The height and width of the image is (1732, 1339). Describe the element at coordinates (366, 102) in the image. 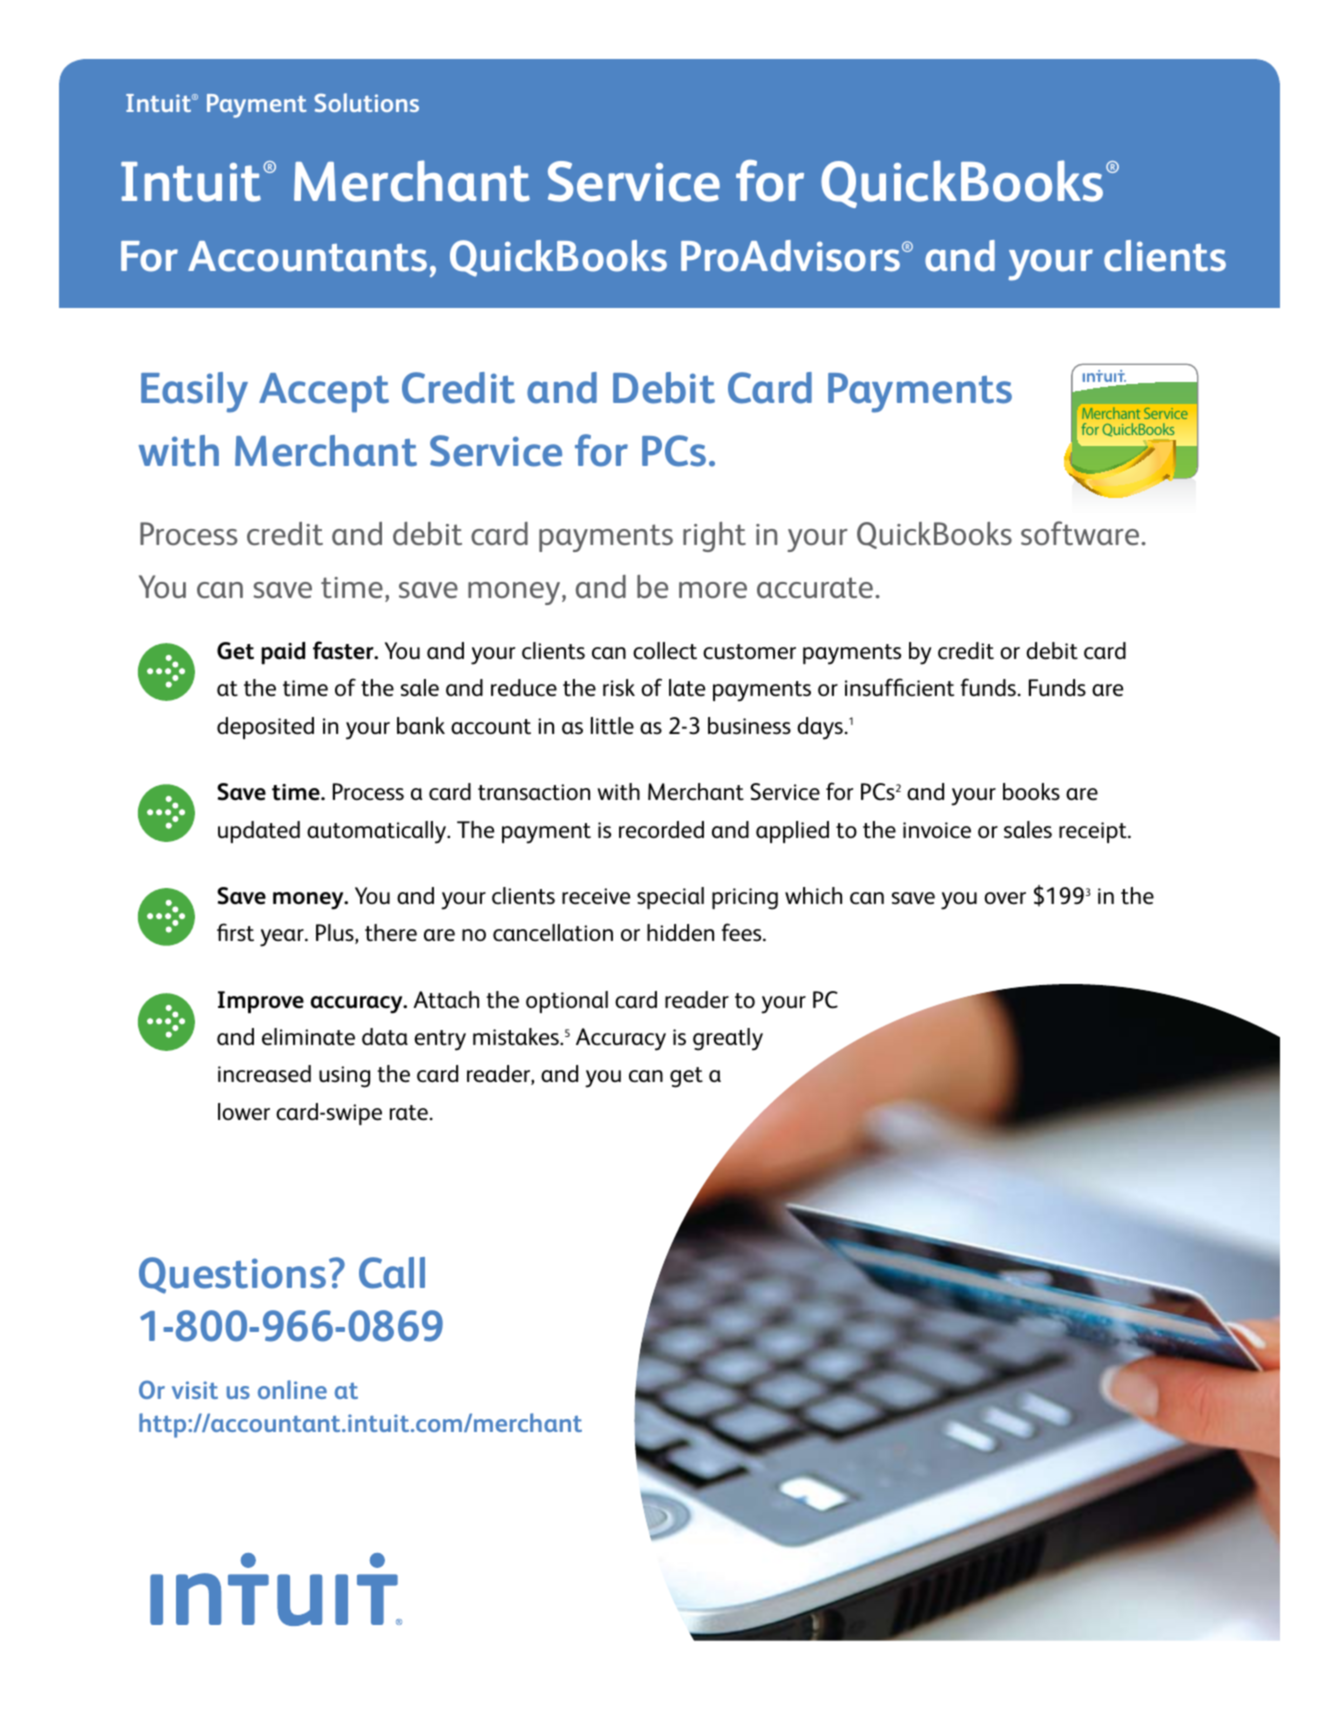

I see `Solutions` at that location.
